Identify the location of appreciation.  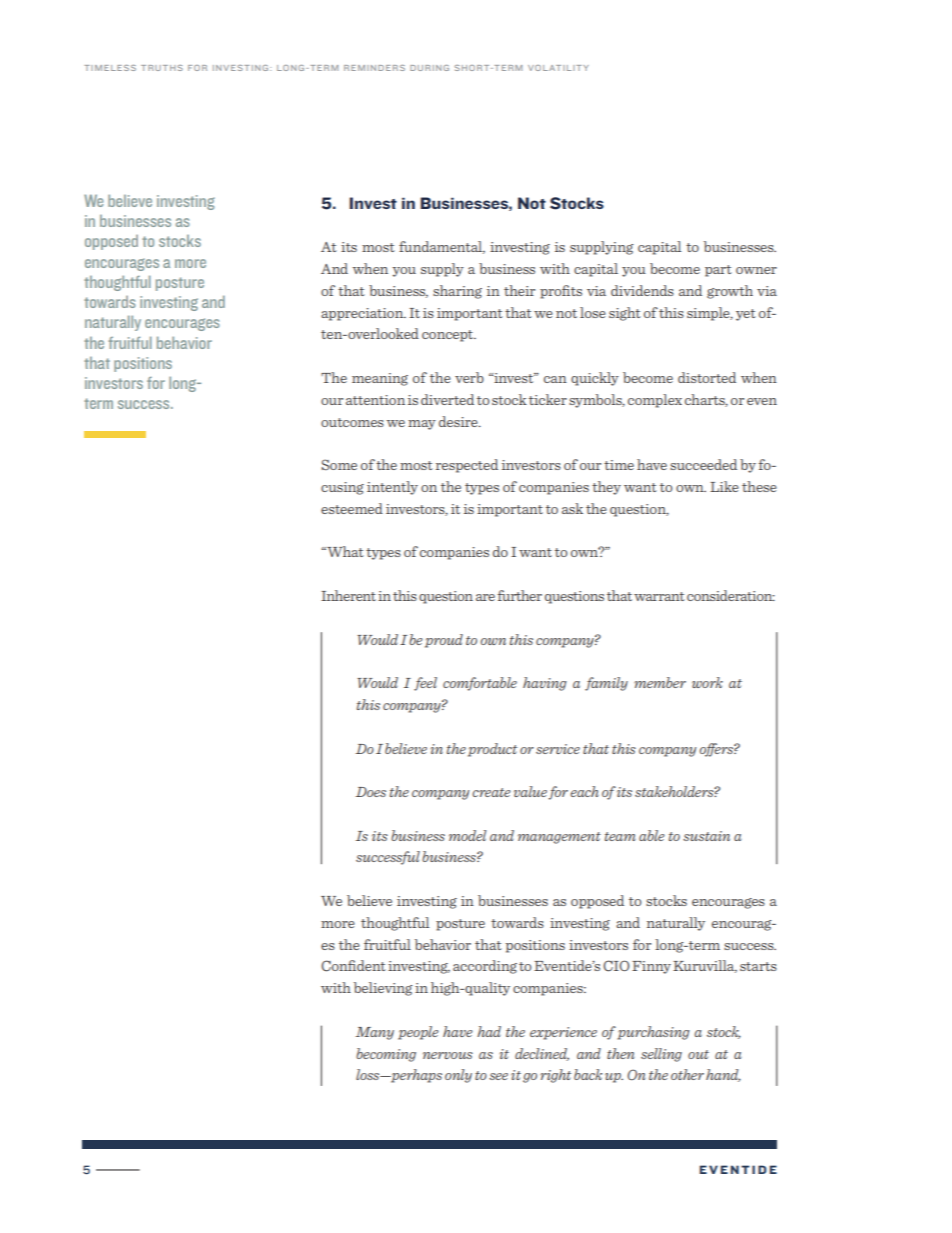
(363, 314).
